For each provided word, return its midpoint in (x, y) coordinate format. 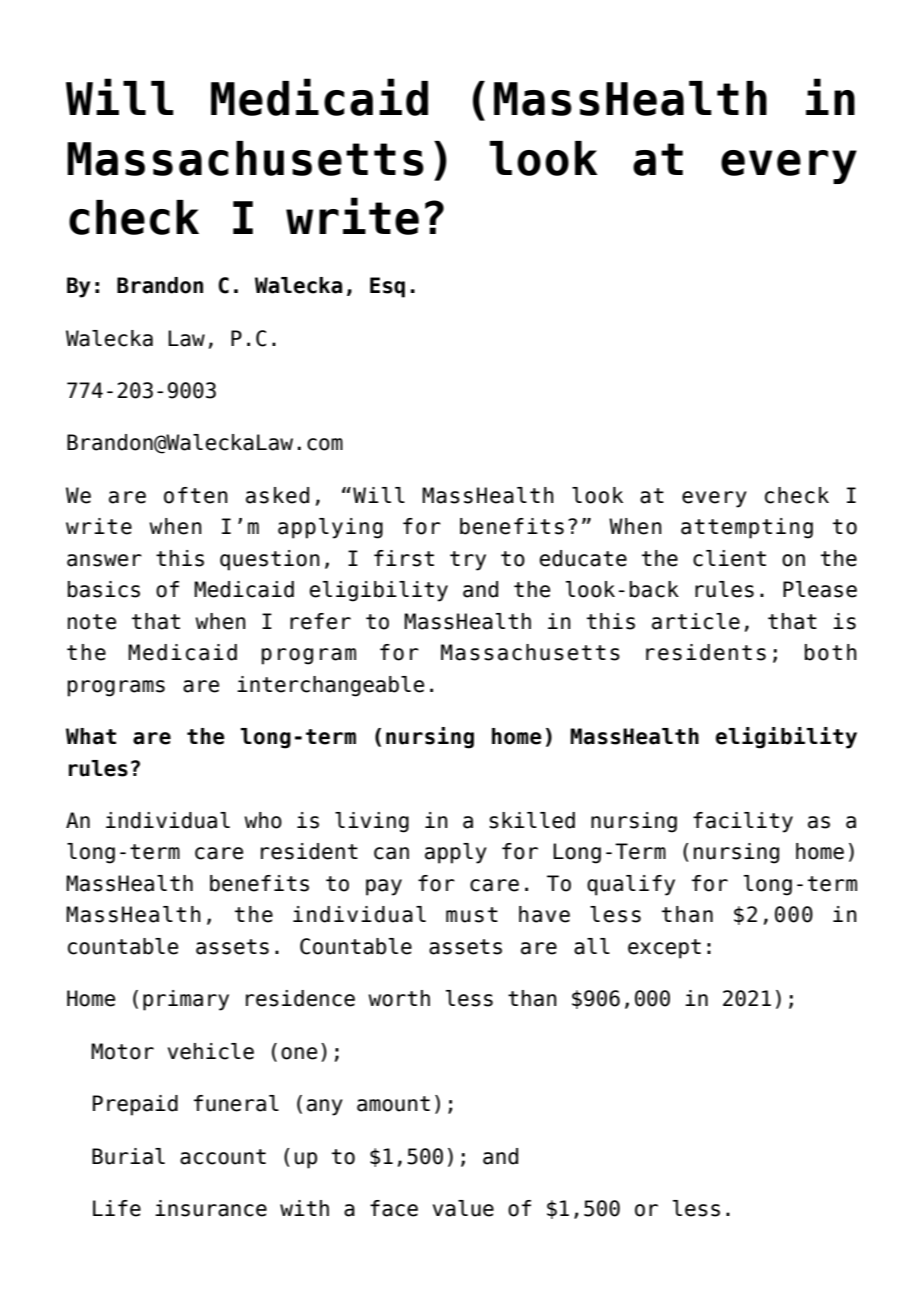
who (263, 820)
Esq (387, 287)
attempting (747, 528)
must (472, 915)
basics (104, 589)
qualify (631, 885)
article (696, 621)
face (394, 1208)
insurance (211, 1208)
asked (277, 495)
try (468, 561)
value (463, 1208)
